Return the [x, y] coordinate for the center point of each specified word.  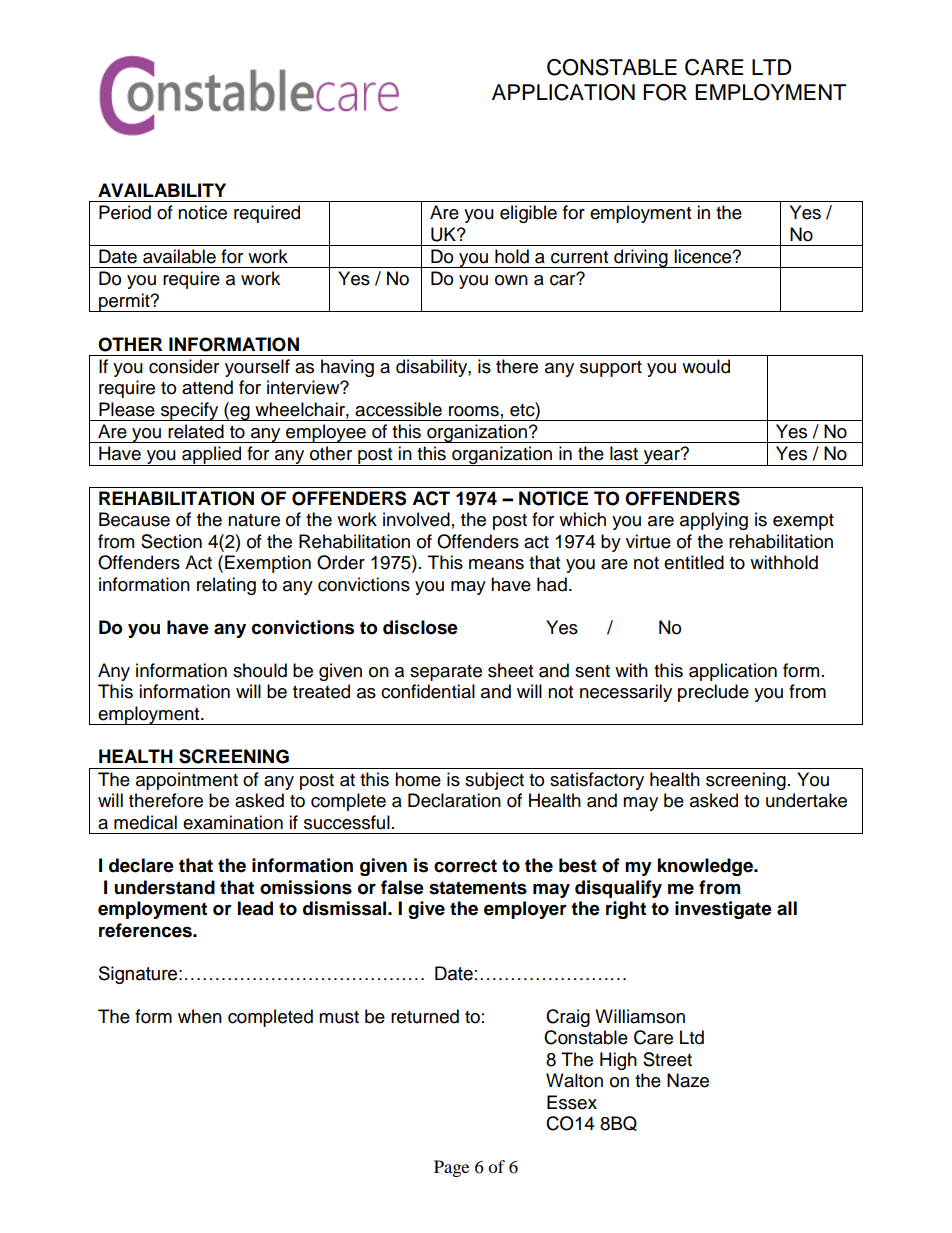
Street [667, 1059]
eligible [528, 214]
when [200, 1016]
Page [451, 1168]
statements [478, 888]
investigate [723, 910]
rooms [474, 411]
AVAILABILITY [162, 190]
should [260, 670]
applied [212, 456]
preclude [713, 693]
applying [714, 521]
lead [255, 908]
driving [641, 258]
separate [446, 673]
